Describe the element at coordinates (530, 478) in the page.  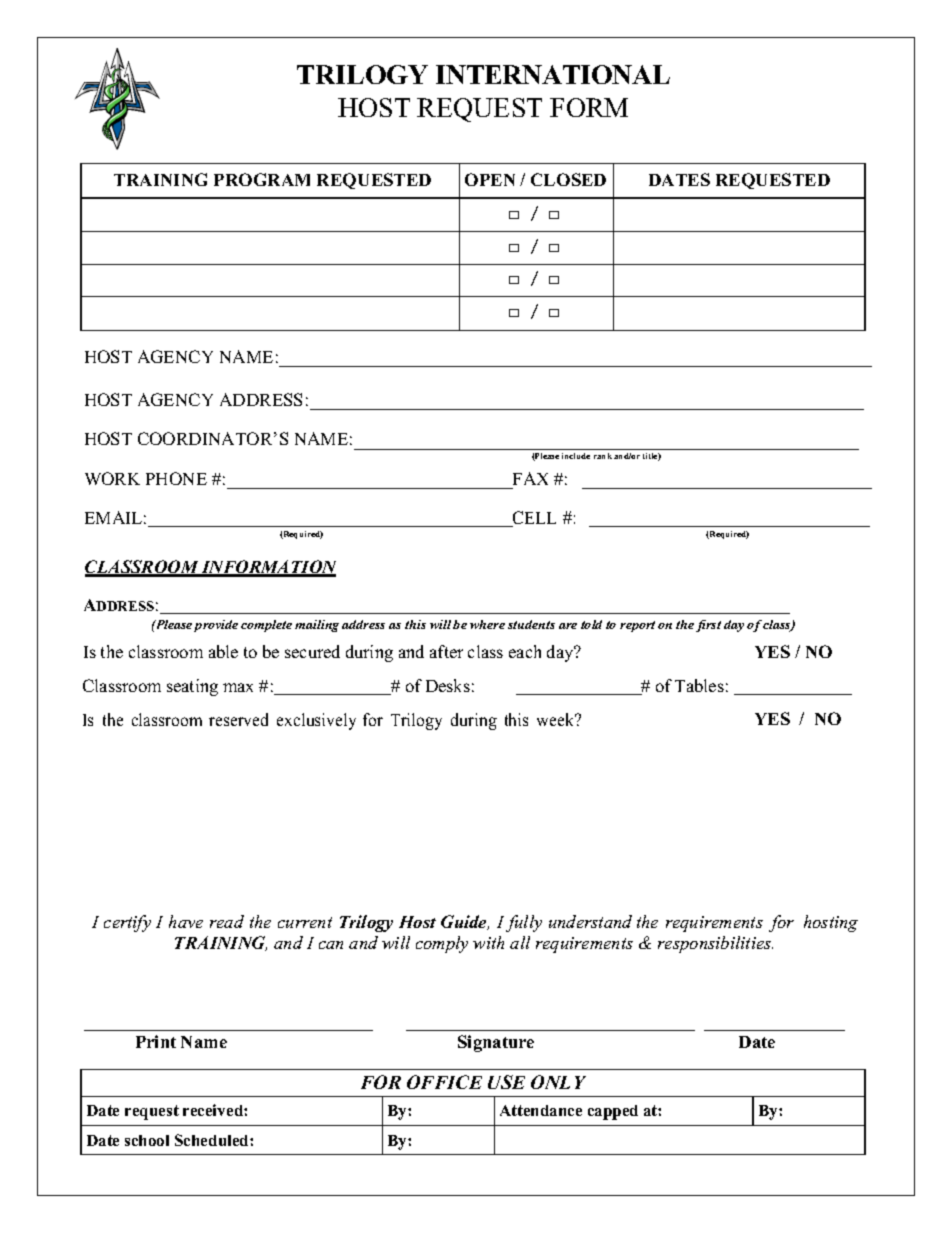
I see `FAX` at that location.
